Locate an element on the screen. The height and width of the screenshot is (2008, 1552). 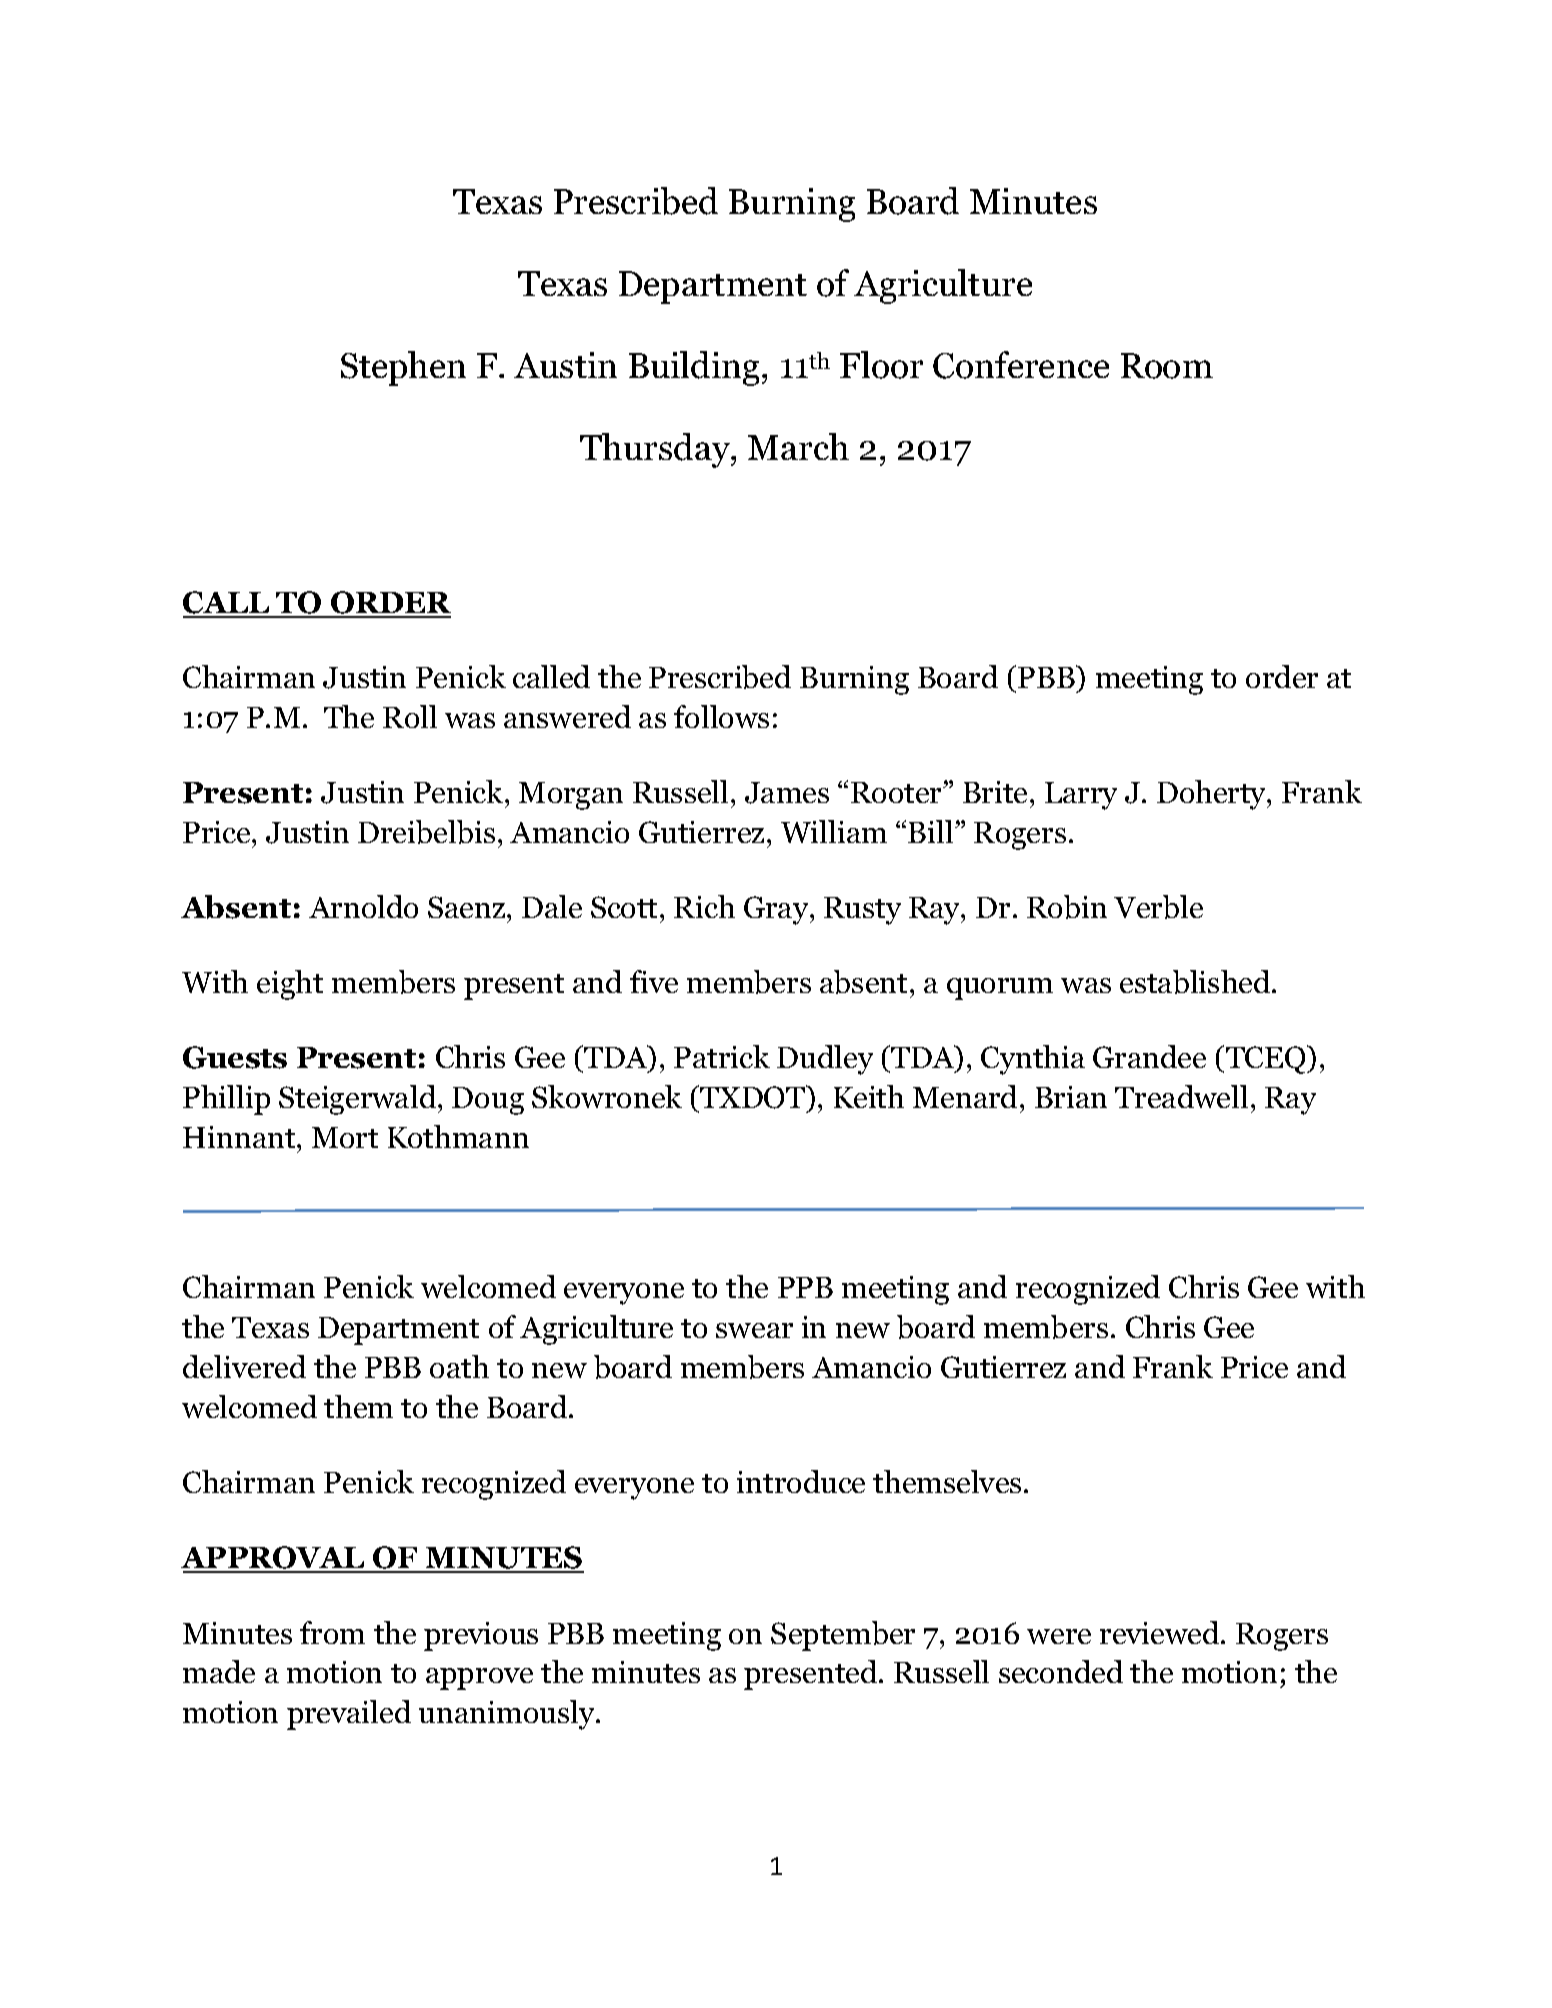
Mort is located at coordinates (345, 1137).
